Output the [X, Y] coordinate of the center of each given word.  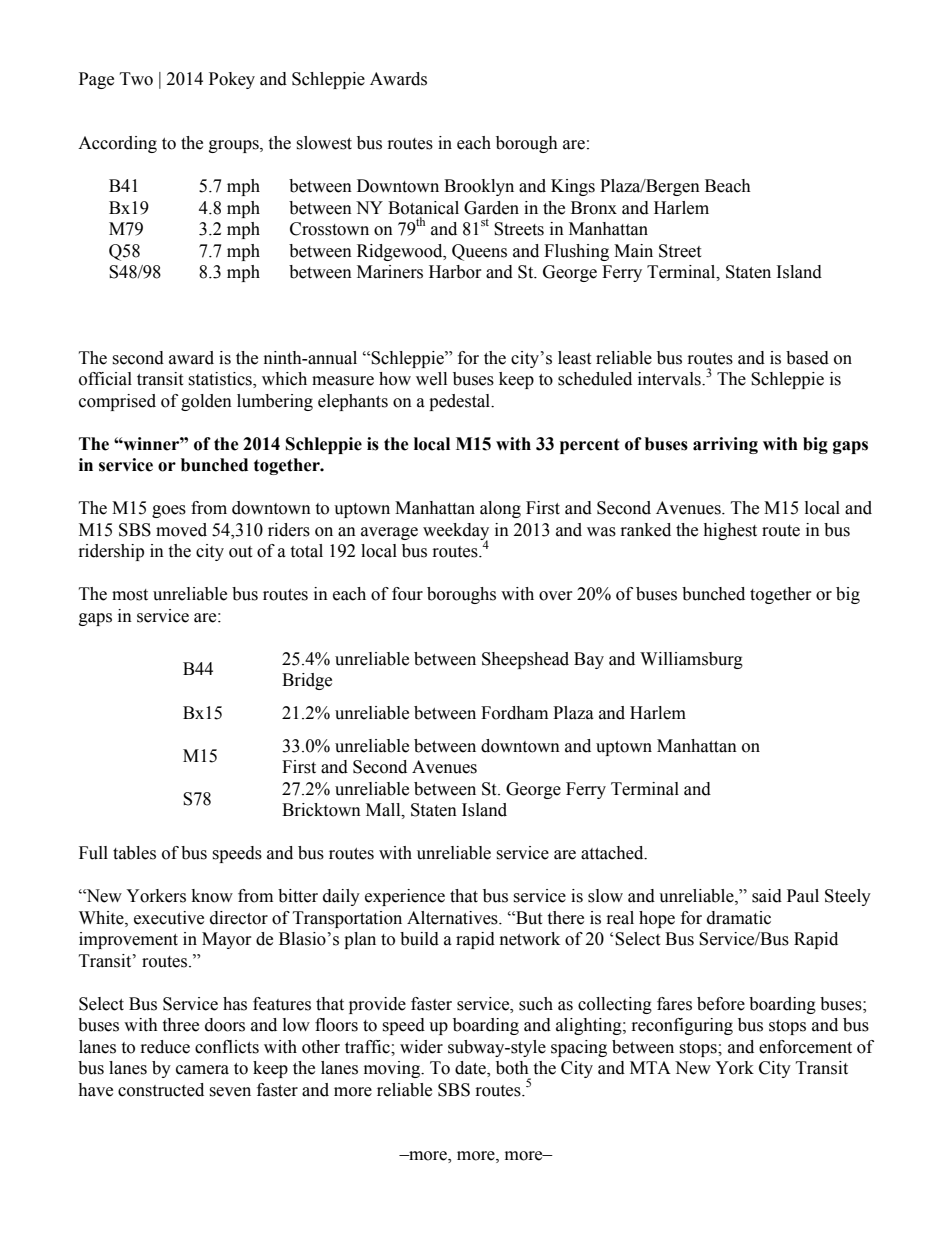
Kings [573, 187]
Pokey [232, 80]
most [130, 595]
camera [202, 1070]
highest [730, 531]
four [407, 594]
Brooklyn [479, 187]
